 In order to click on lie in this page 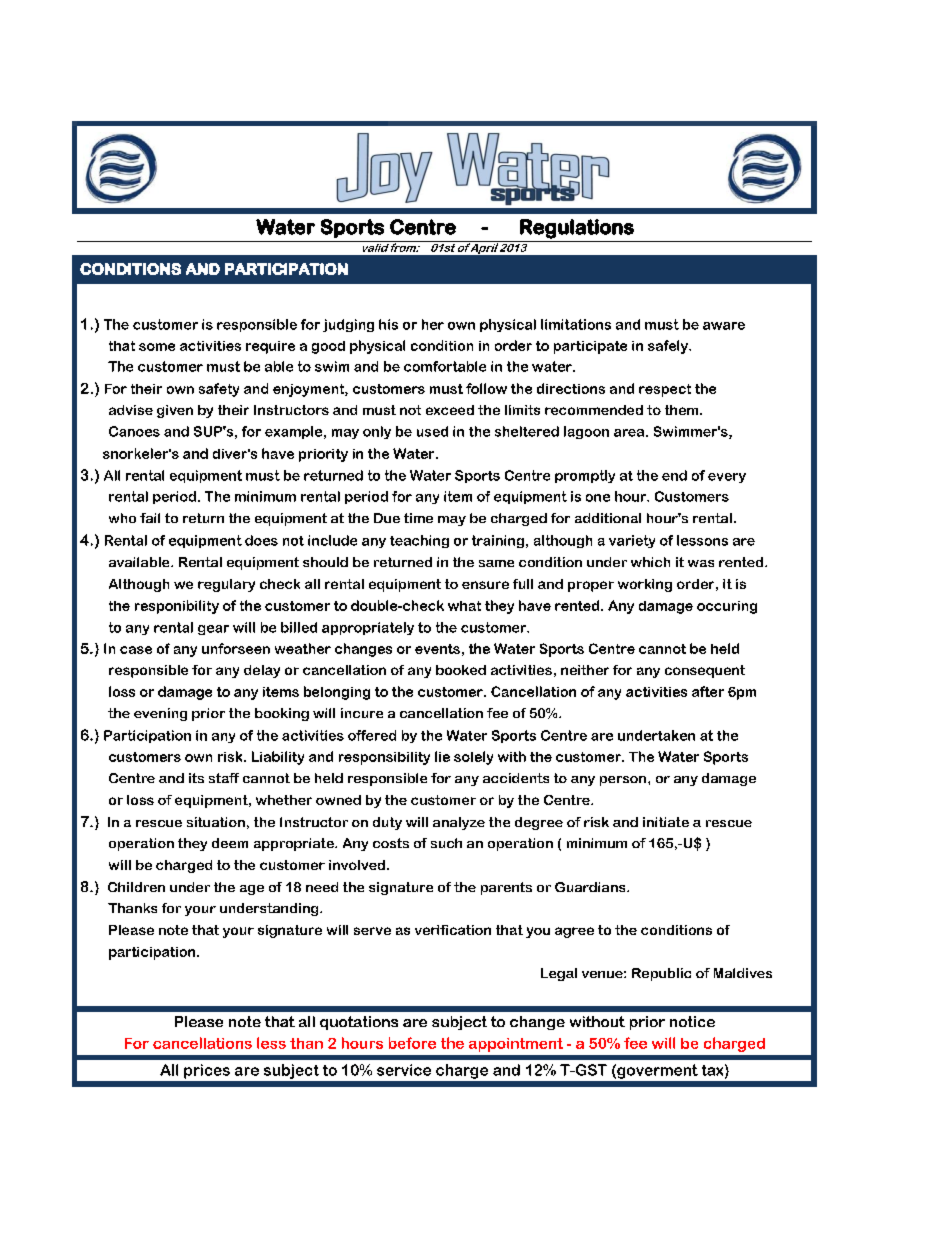, I will do `click(442, 756)`.
